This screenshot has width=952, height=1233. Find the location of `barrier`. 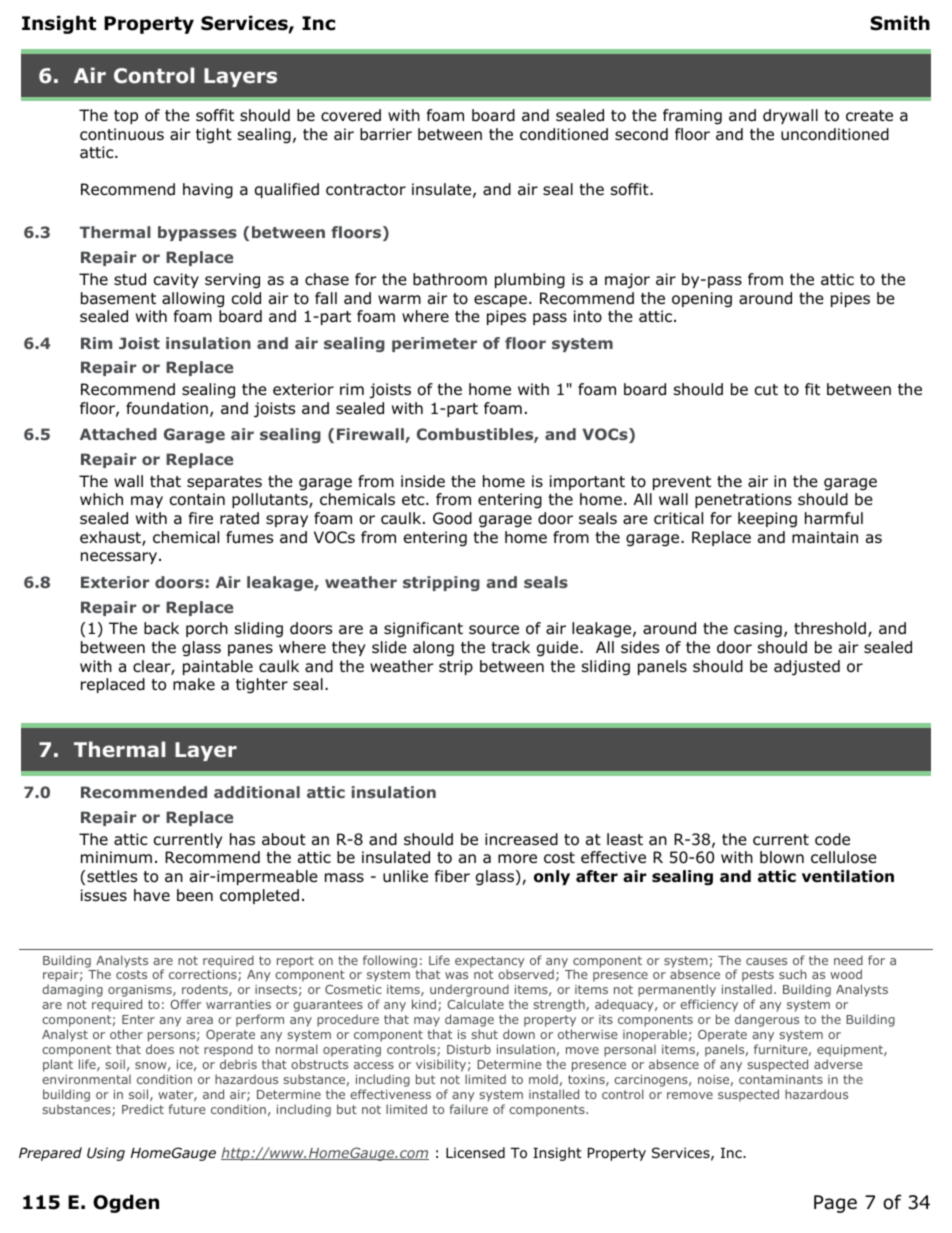

barrier is located at coordinates (386, 134).
